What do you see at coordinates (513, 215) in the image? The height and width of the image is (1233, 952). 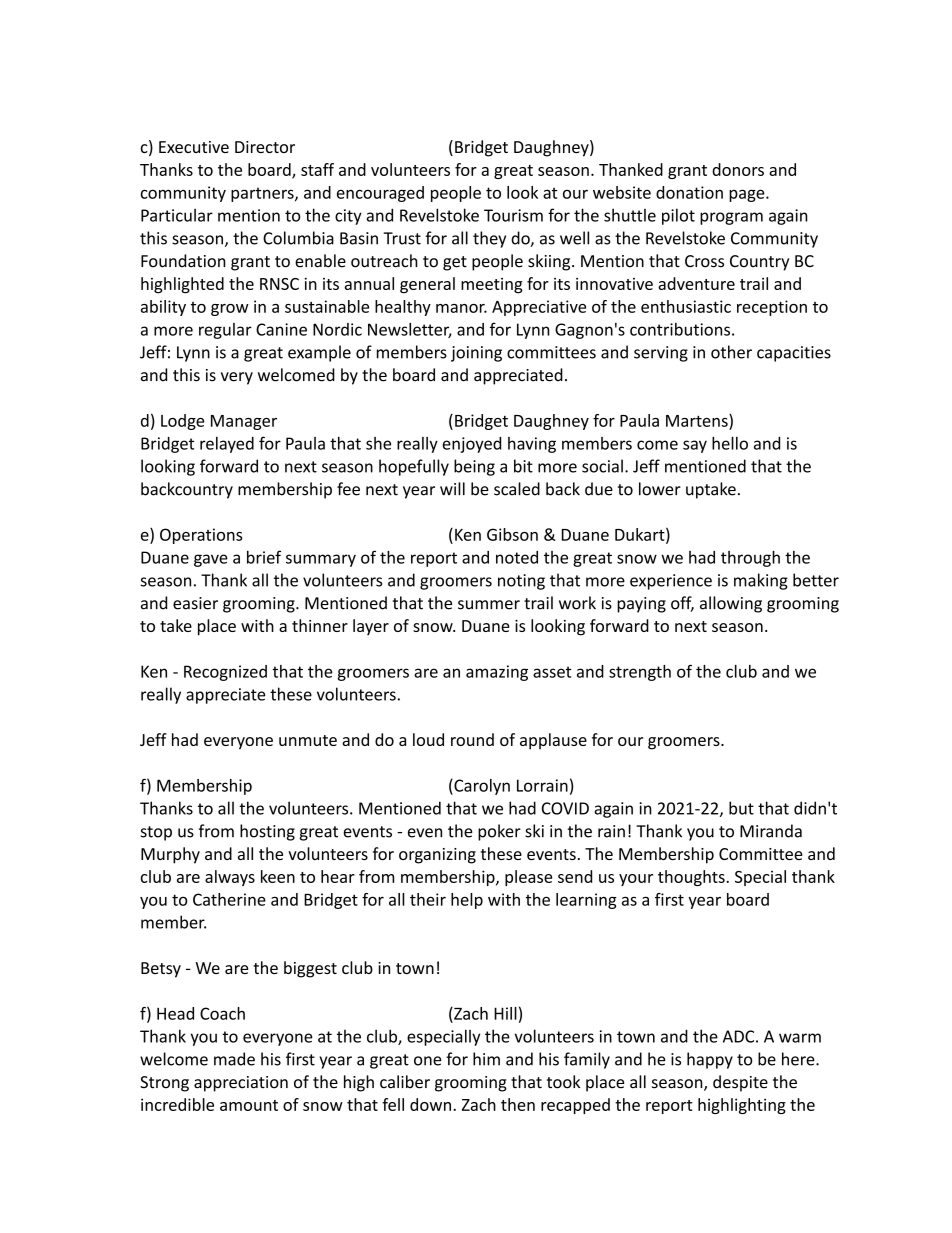 I see `Tourism` at bounding box center [513, 215].
